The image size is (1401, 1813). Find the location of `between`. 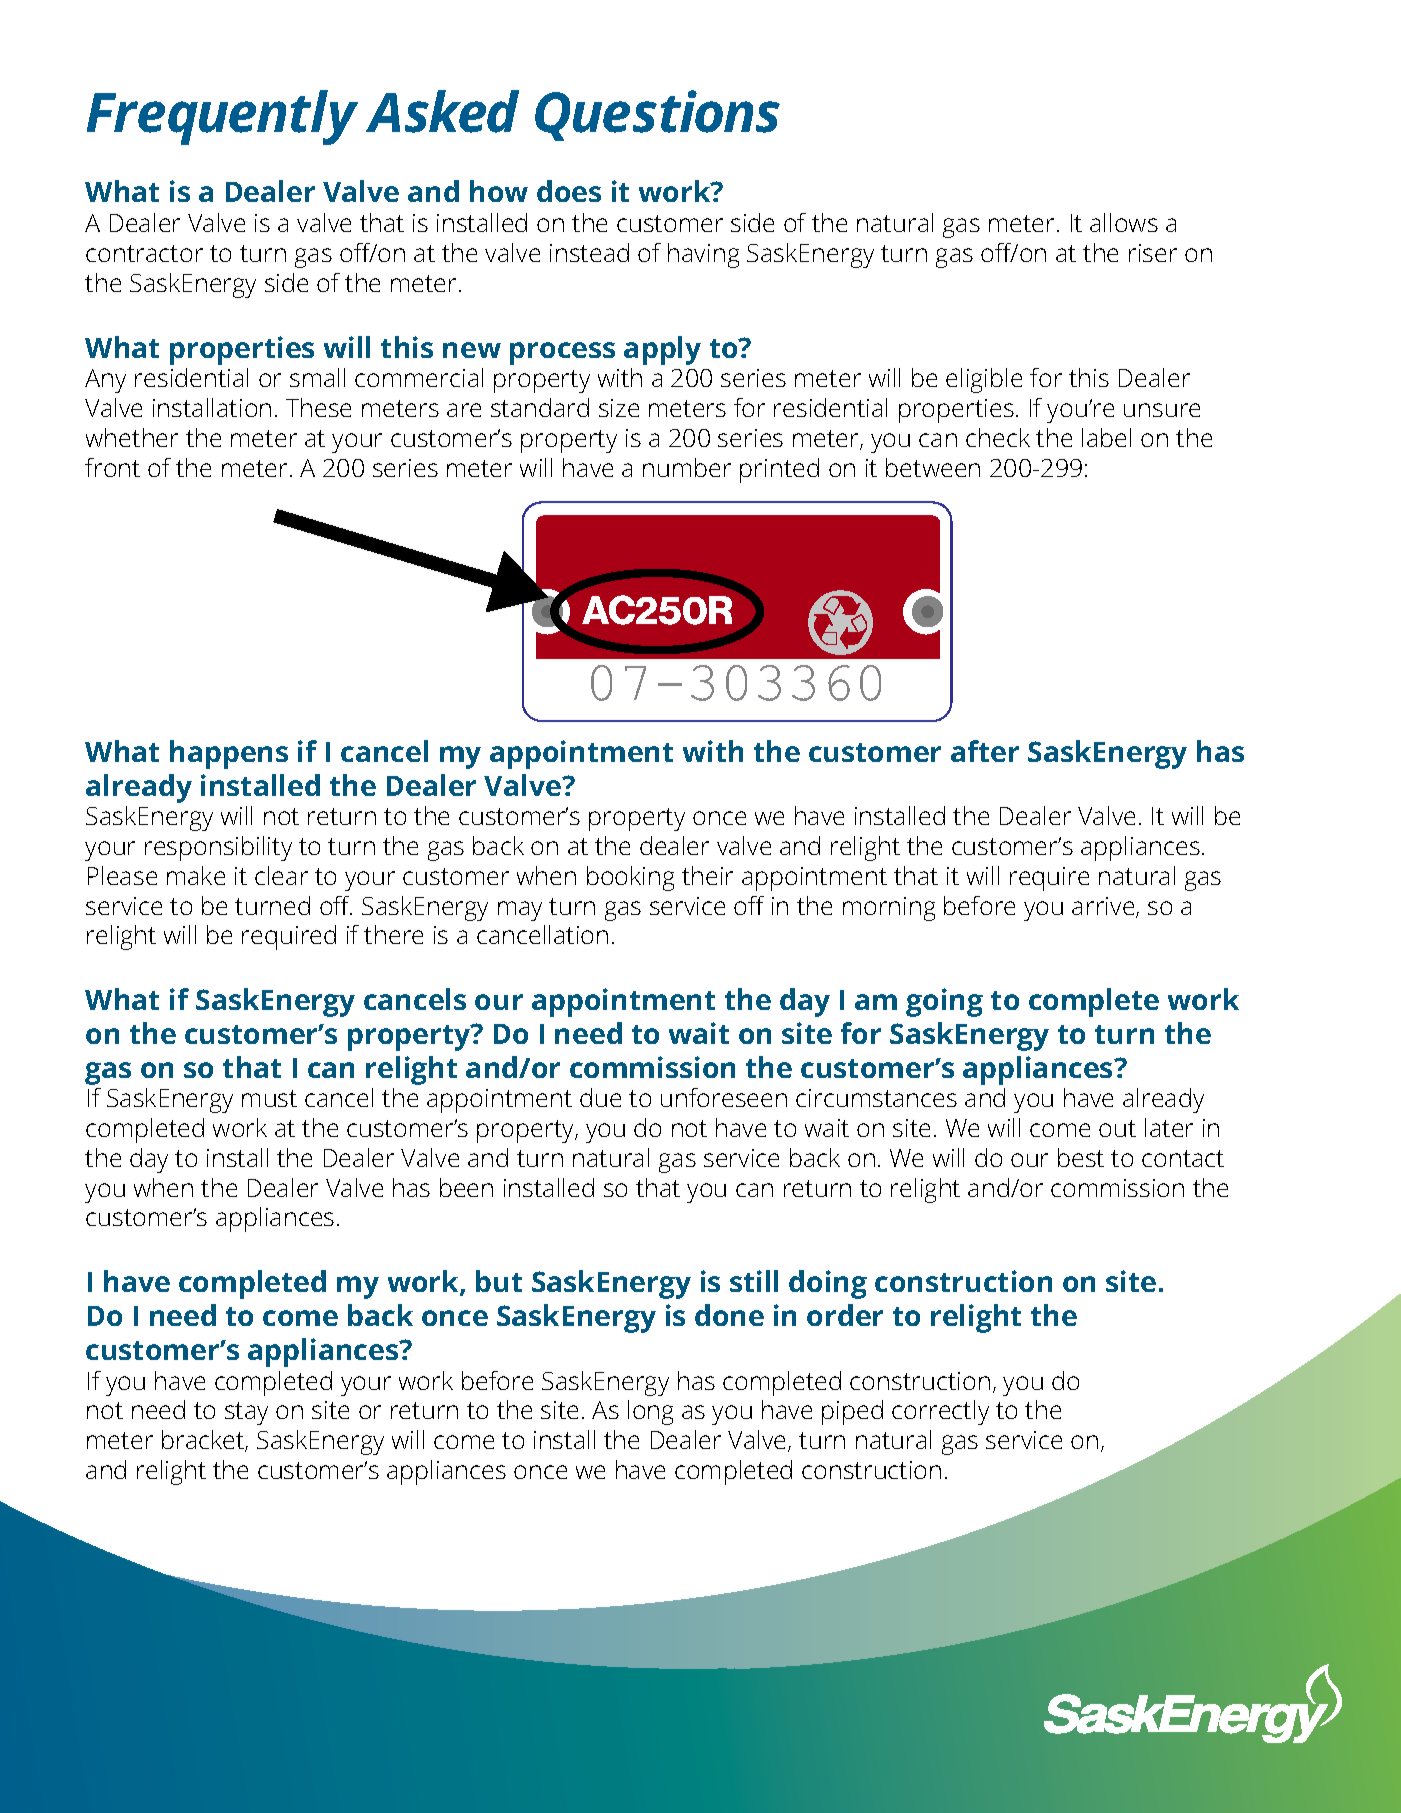

between is located at coordinates (933, 467).
